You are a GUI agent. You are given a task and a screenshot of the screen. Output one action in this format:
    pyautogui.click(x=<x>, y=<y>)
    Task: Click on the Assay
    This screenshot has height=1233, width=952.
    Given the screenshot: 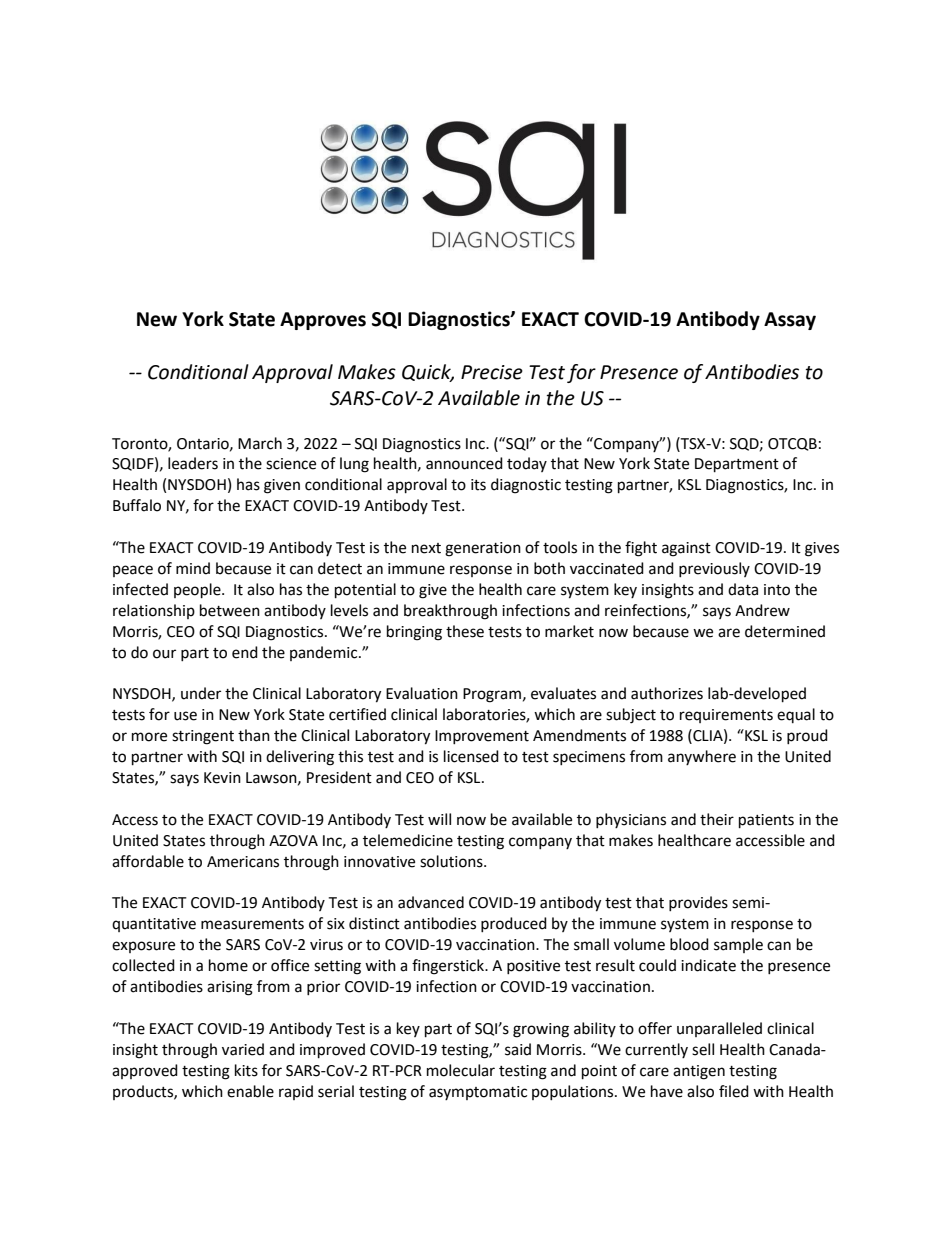 What is the action you would take?
    pyautogui.click(x=790, y=321)
